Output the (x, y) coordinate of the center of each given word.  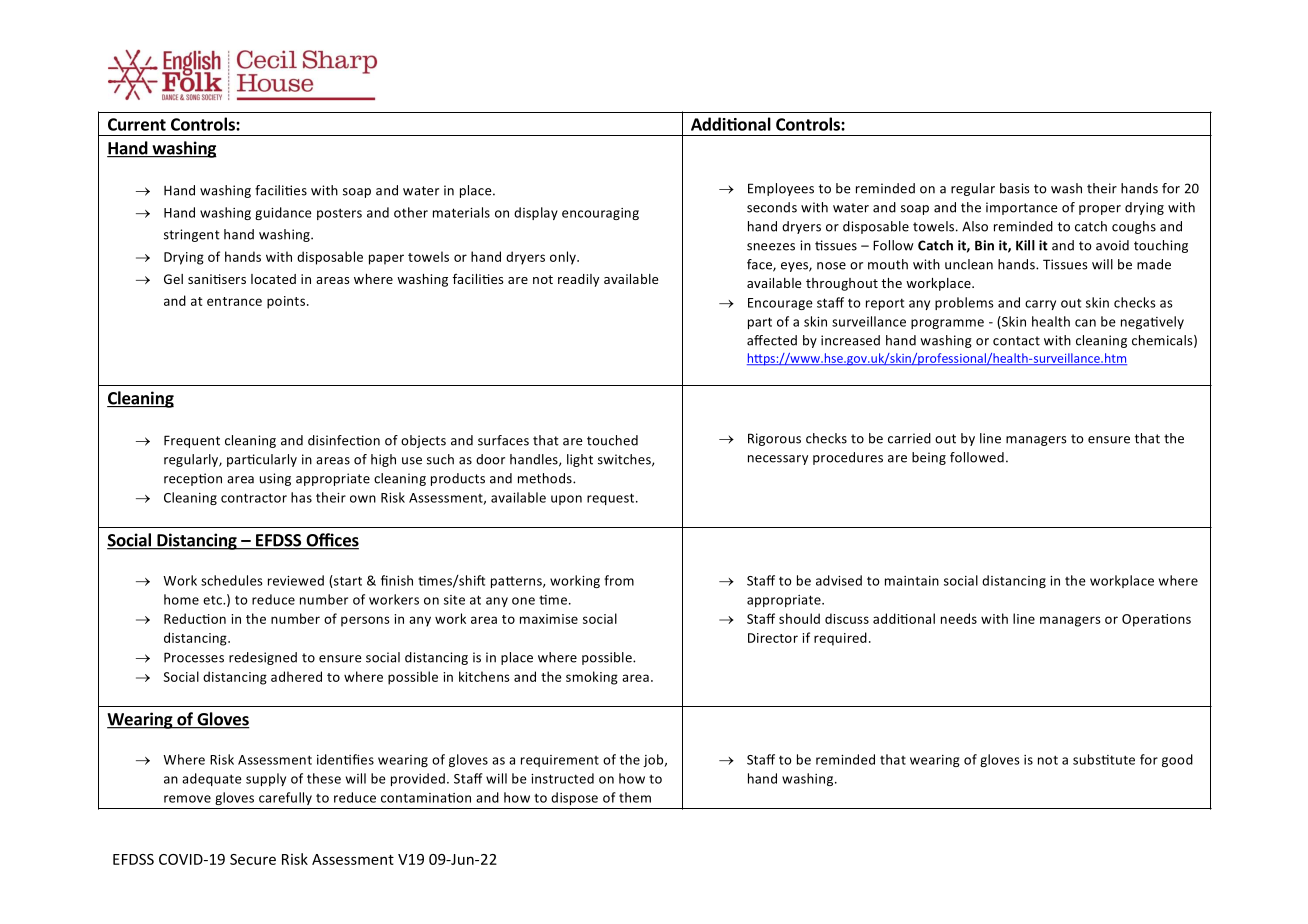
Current (137, 124)
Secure (253, 859)
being (929, 458)
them (635, 797)
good (1177, 760)
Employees (781, 189)
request (612, 499)
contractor (254, 498)
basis (1015, 188)
